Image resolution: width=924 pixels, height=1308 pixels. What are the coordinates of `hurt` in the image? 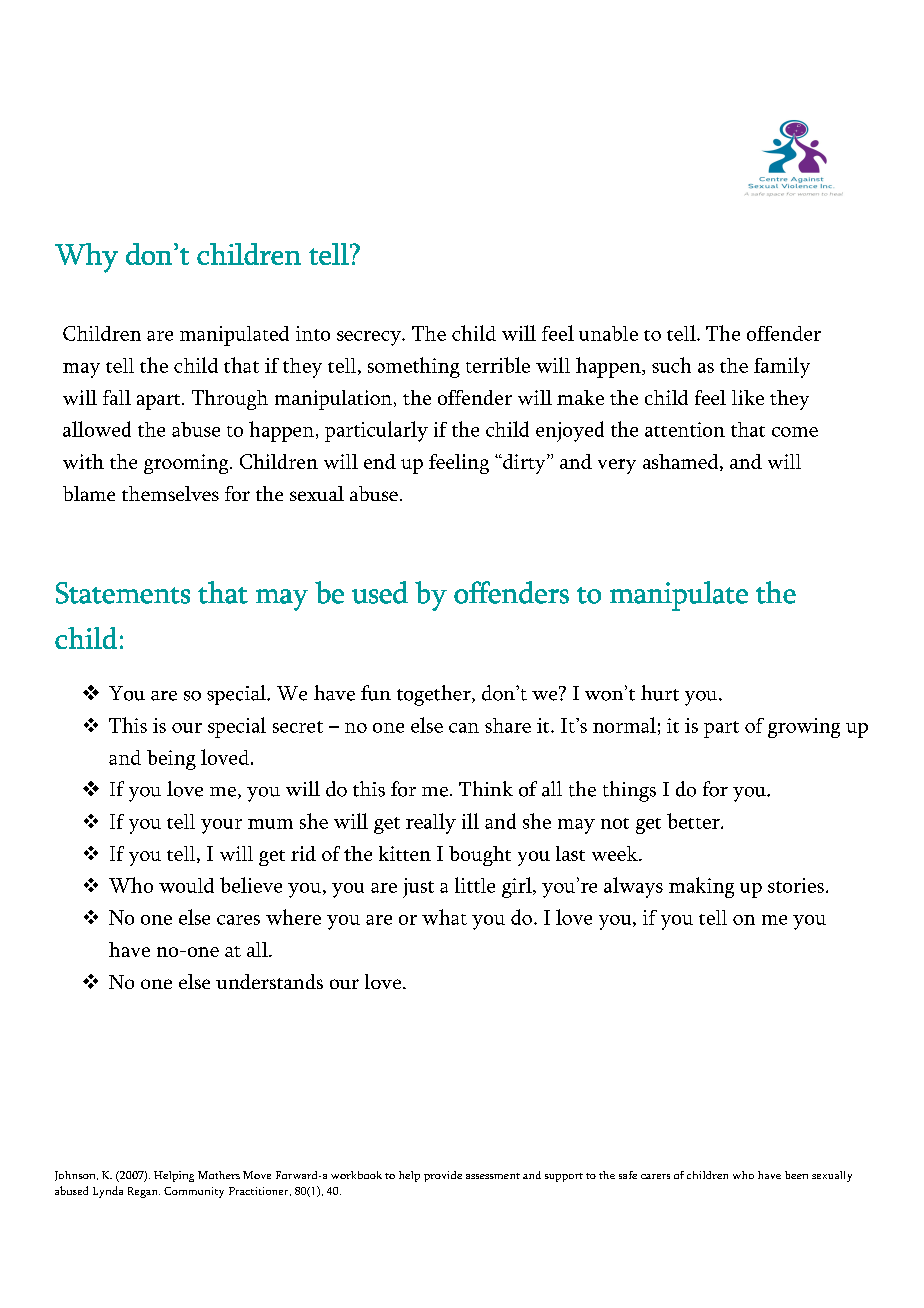 It's located at (660, 693).
